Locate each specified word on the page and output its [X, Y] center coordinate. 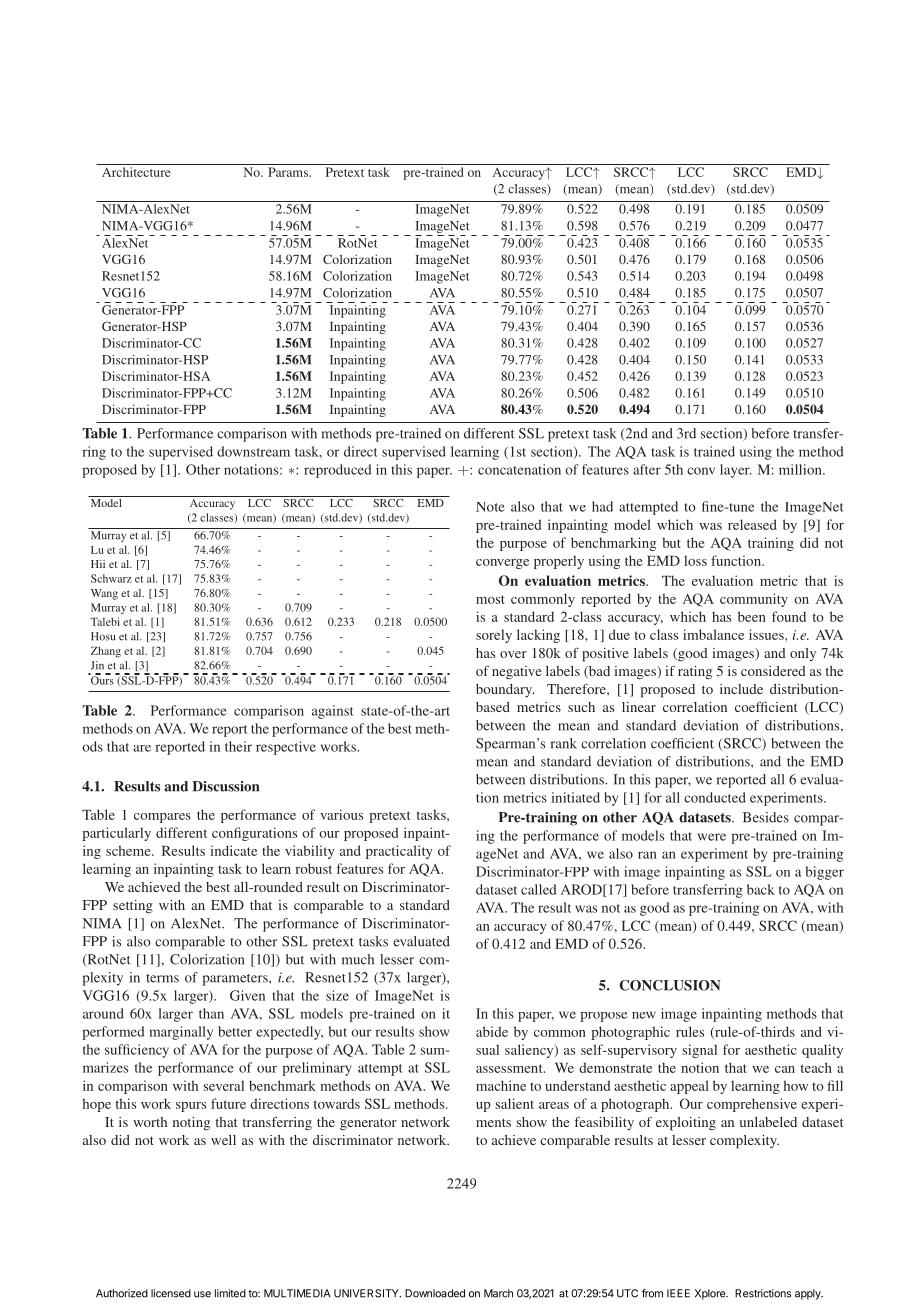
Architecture [136, 172]
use [202, 1294]
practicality [399, 852]
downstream [253, 451]
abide [492, 1031]
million [801, 469]
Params [289, 172]
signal [700, 1051]
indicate [233, 850]
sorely [494, 636]
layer [736, 471]
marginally [181, 1033]
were [712, 837]
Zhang [106, 652]
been [752, 616]
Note [490, 507]
